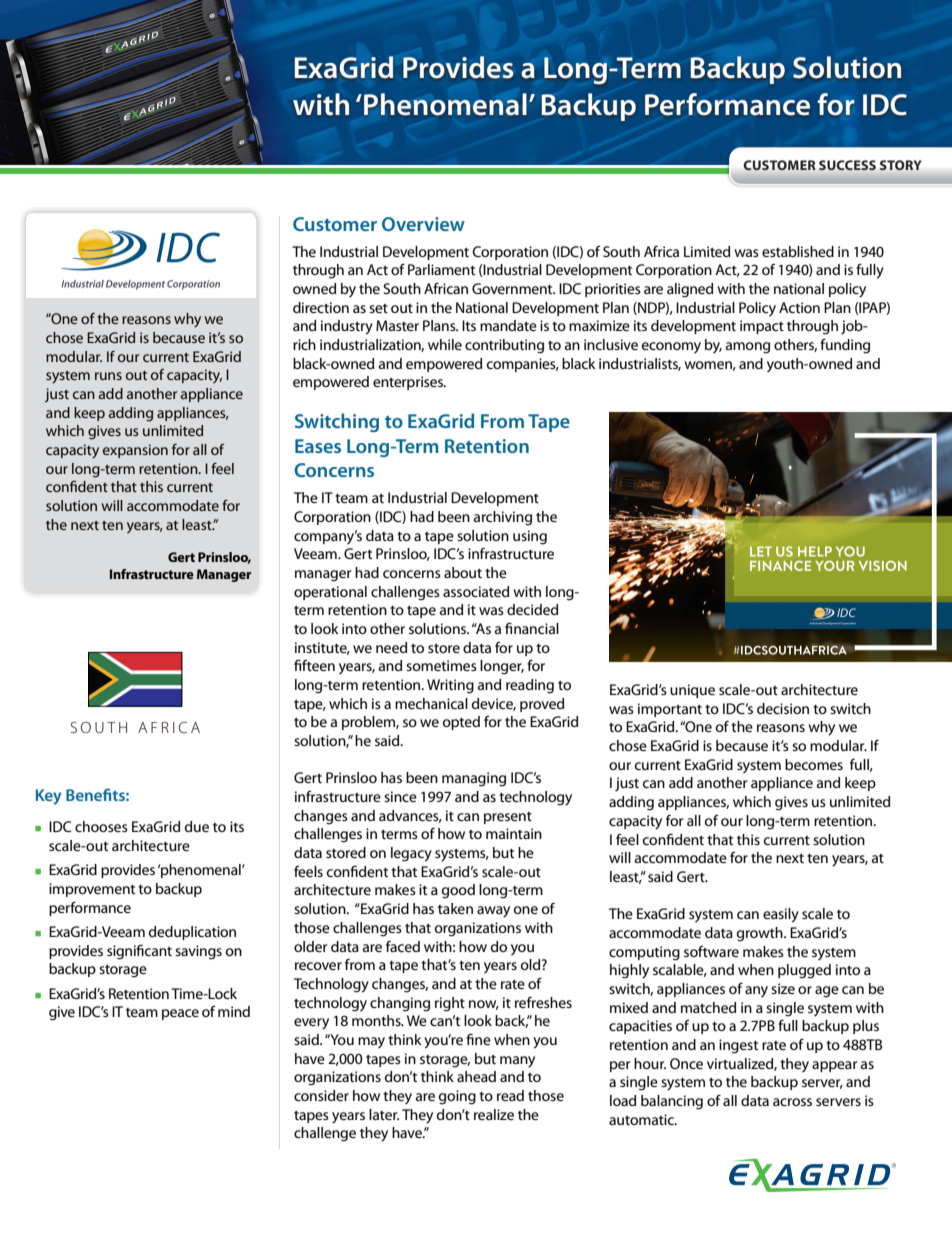  Describe the element at coordinates (409, 383) in the screenshot. I see `enterprises` at that location.
